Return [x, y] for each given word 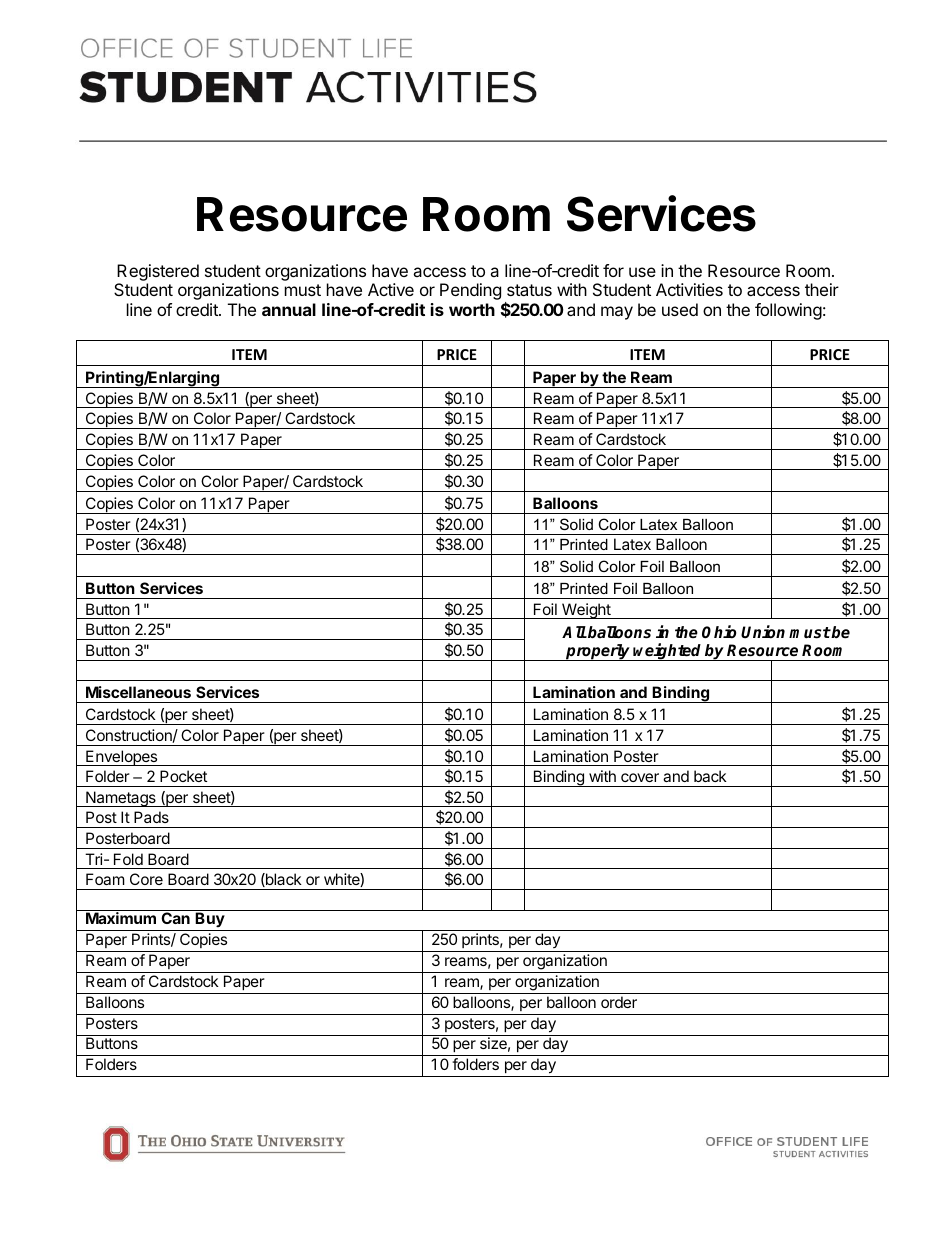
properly [598, 652]
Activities [689, 289]
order [619, 1002]
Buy [210, 921]
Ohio [719, 632]
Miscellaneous [138, 692]
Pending [470, 291]
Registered [158, 272]
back [710, 776]
